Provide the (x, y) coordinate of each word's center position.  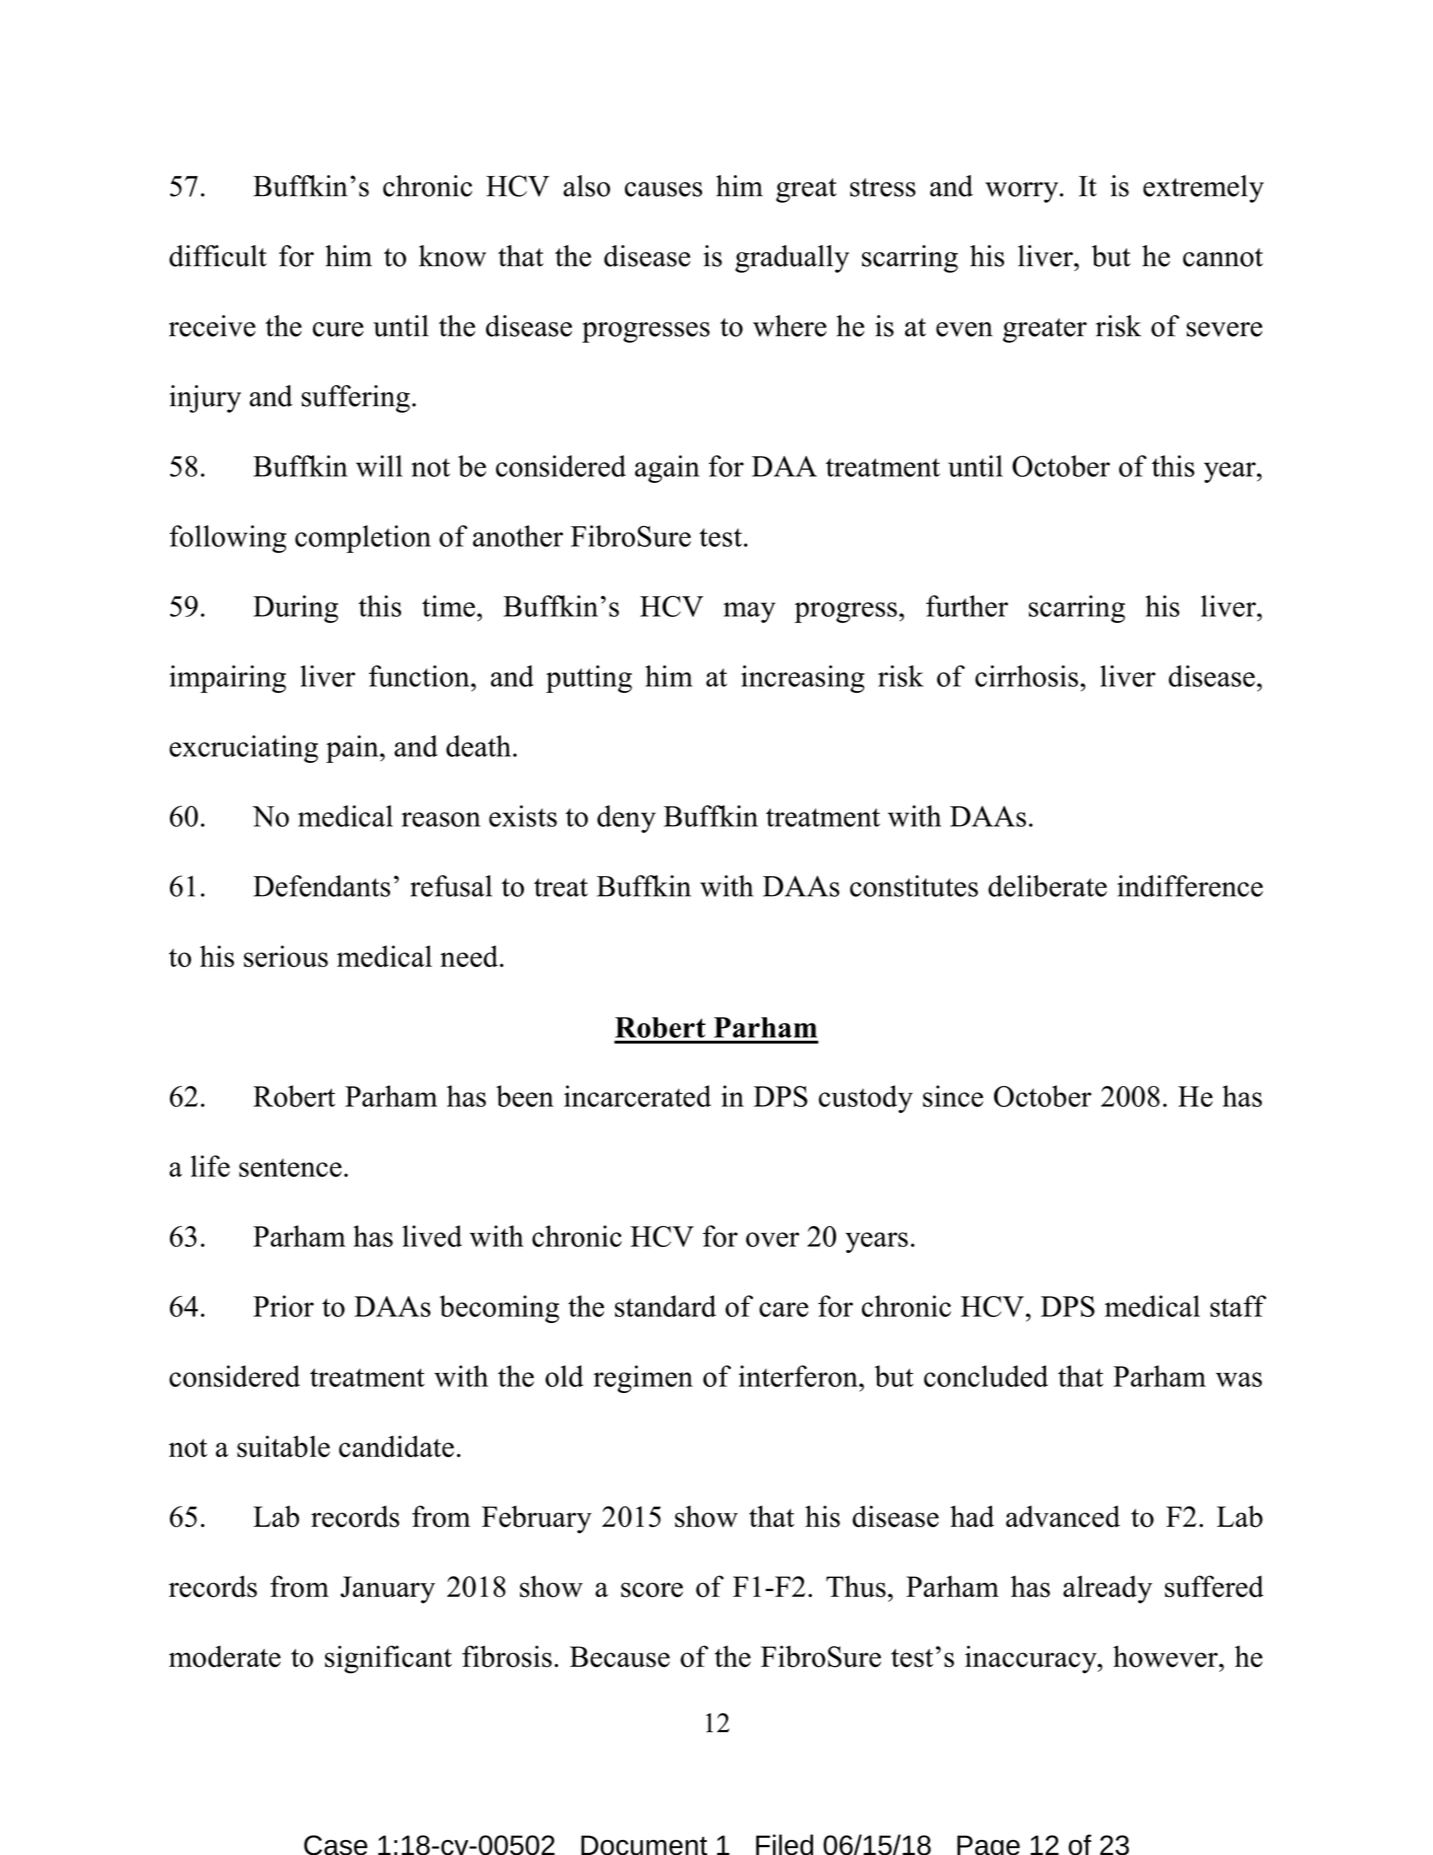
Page (988, 1845)
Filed (784, 1844)
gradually (792, 259)
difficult (218, 256)
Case (336, 1845)
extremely (1203, 189)
